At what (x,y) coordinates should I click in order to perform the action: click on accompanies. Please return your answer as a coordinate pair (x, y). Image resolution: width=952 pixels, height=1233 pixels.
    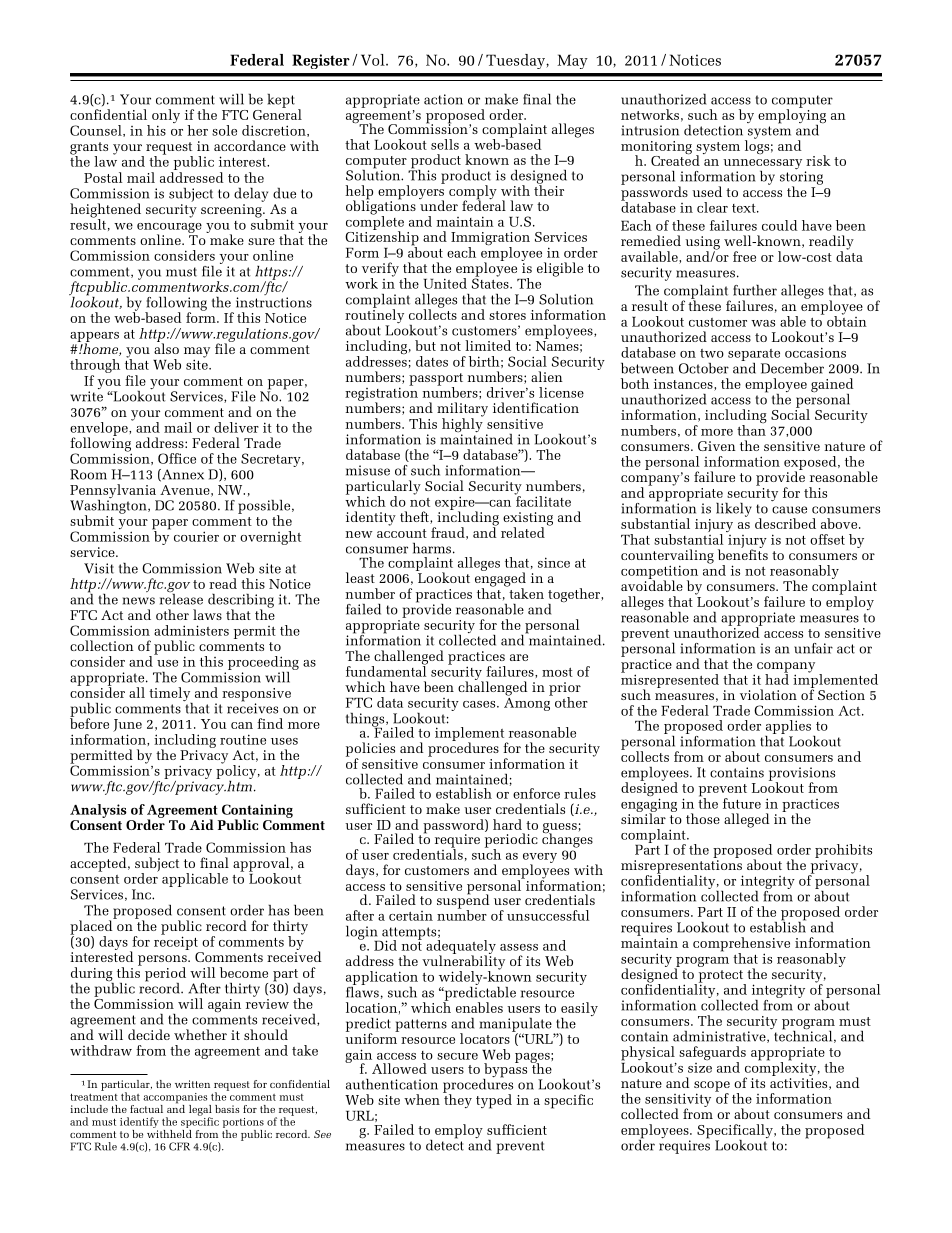
    Looking at the image, I should click on (176, 1099).
